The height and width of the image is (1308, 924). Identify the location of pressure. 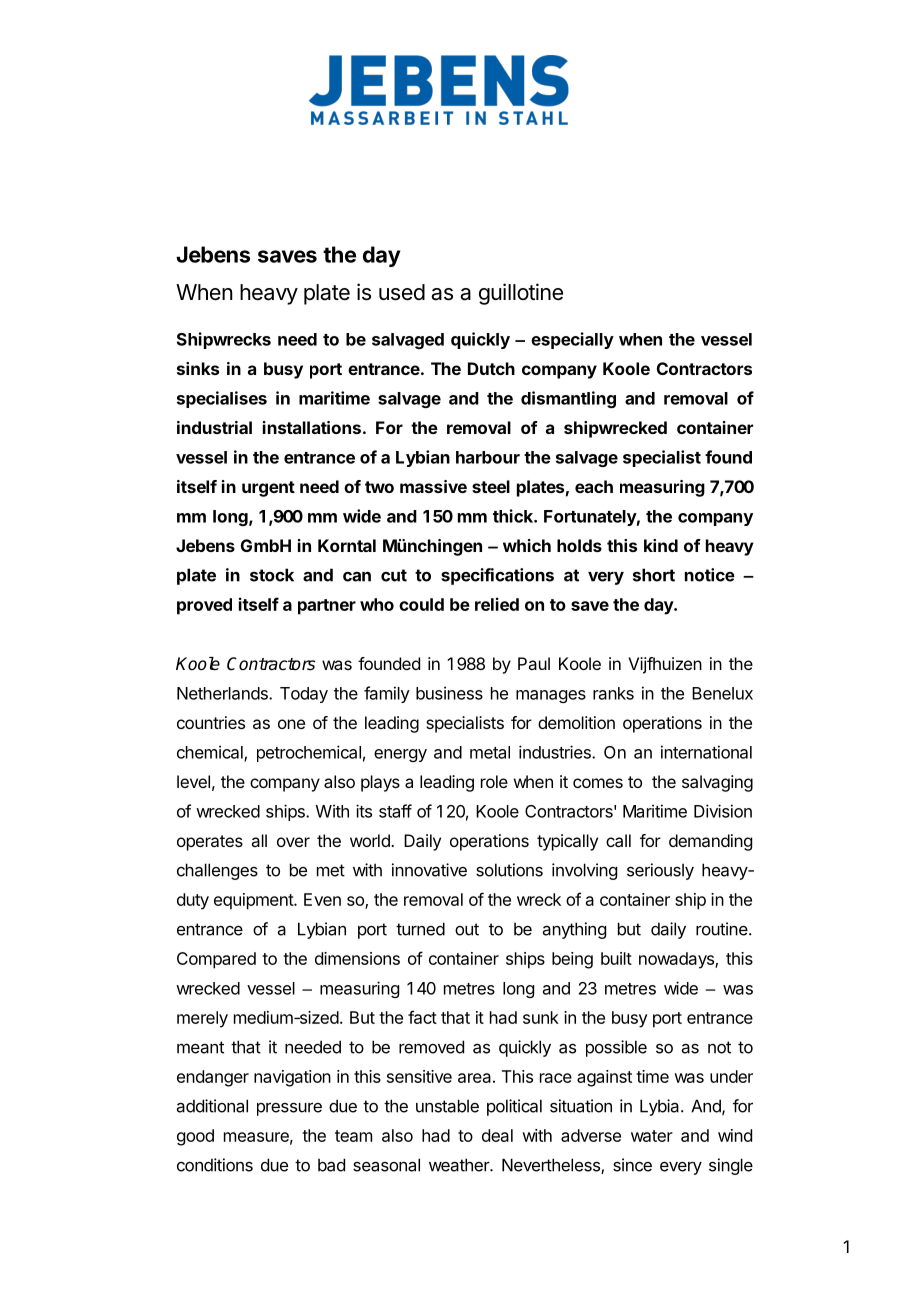
(289, 1109).
